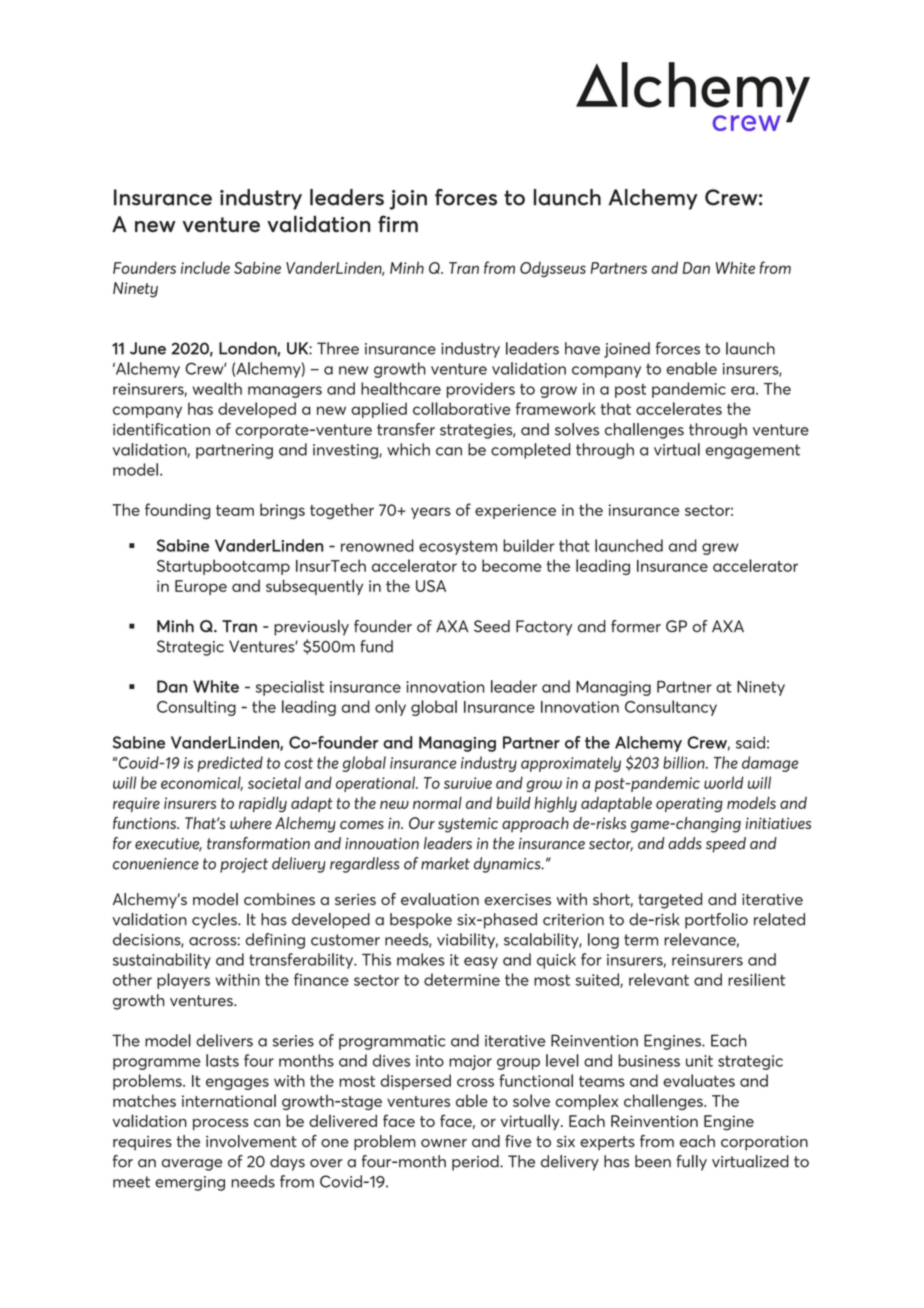 This image has width=924, height=1308. Describe the element at coordinates (444, 1143) in the image. I see `owner` at that location.
